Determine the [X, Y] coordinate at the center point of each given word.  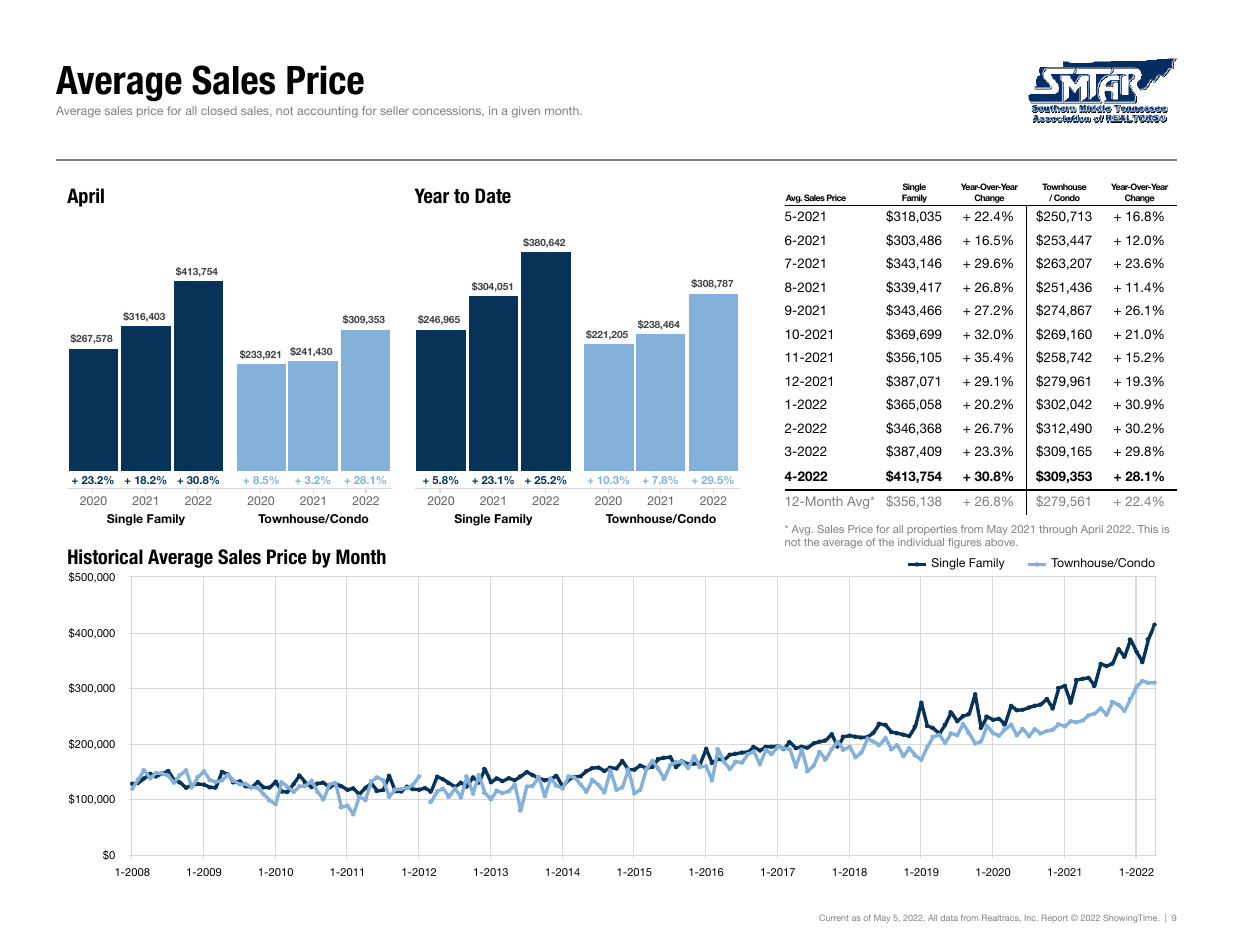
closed [219, 110]
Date [493, 196]
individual [921, 542]
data [949, 918]
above [1001, 542]
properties [932, 530]
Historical [105, 557]
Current [833, 917]
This [1148, 529]
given [526, 112]
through [1058, 530]
